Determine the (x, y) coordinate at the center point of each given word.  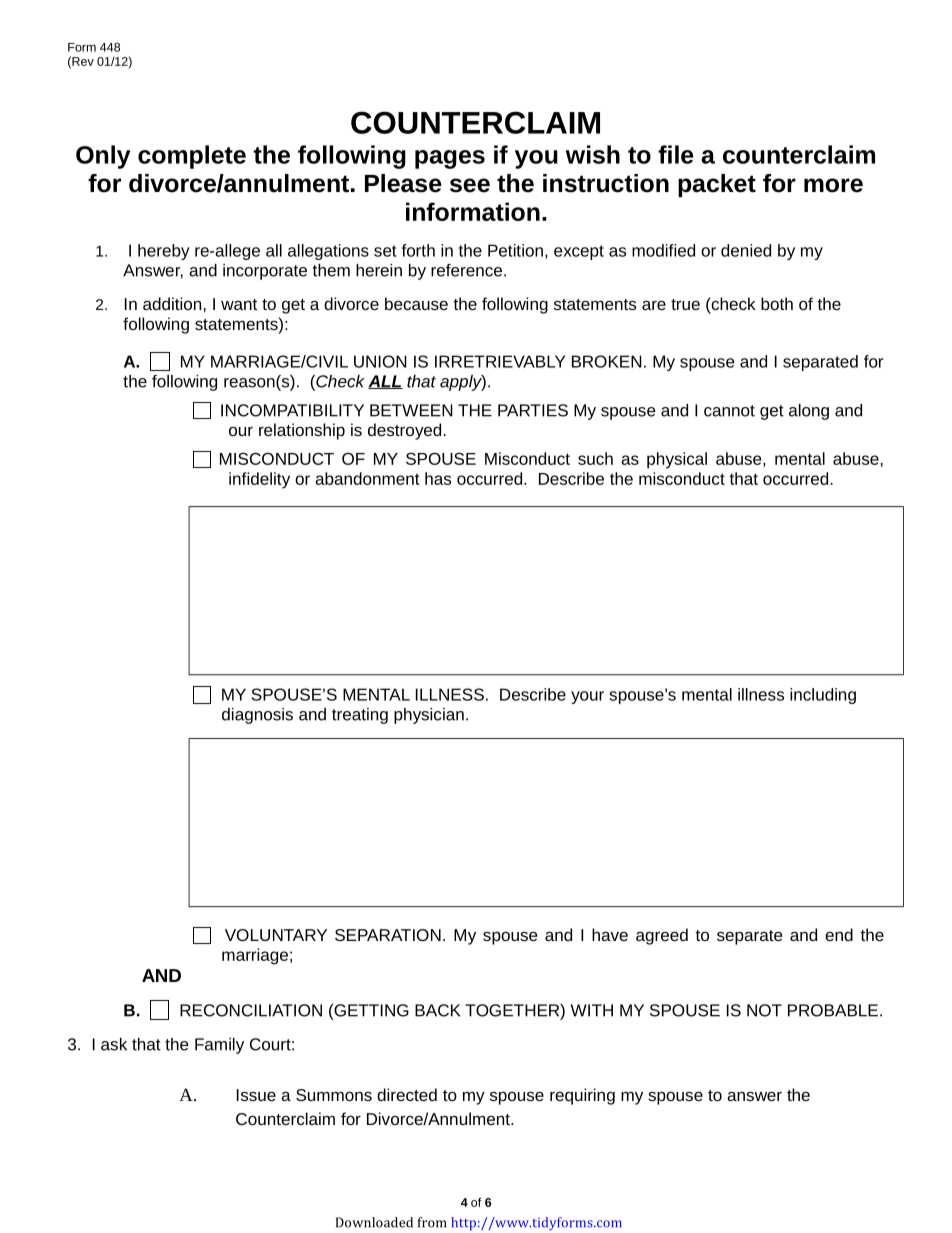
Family (219, 1046)
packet (717, 185)
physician (429, 716)
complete (192, 157)
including (823, 696)
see (470, 185)
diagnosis (257, 716)
